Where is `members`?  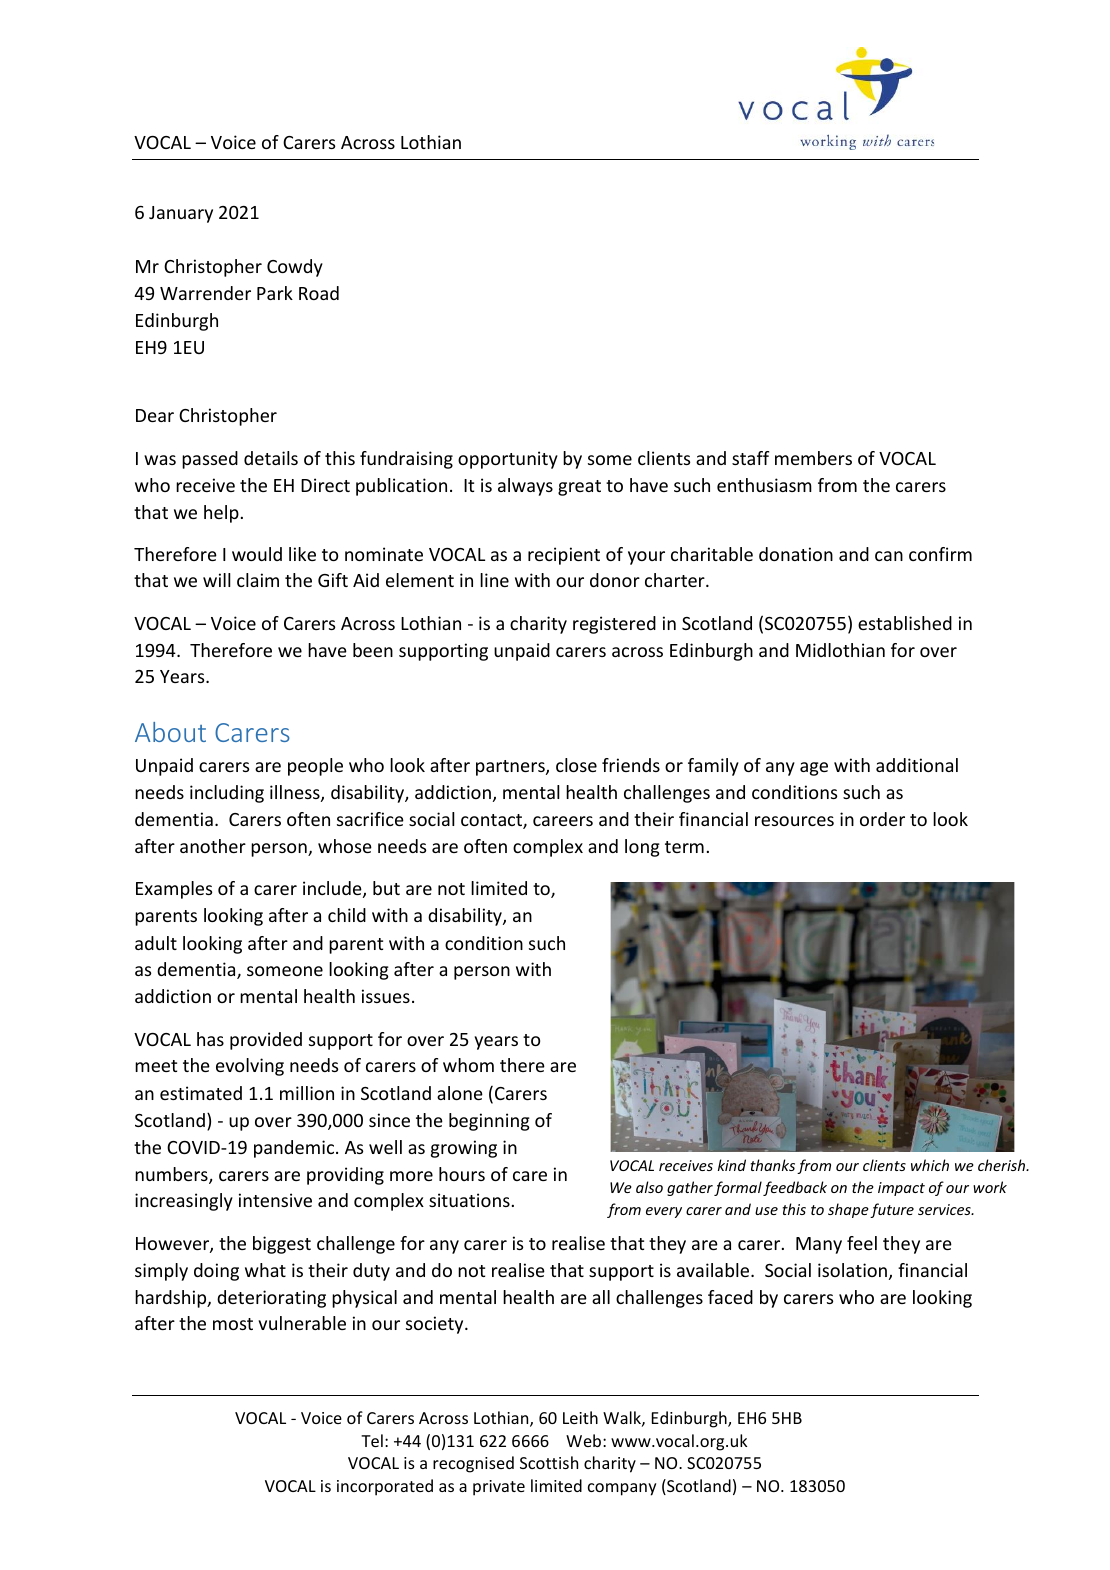
members is located at coordinates (813, 458).
